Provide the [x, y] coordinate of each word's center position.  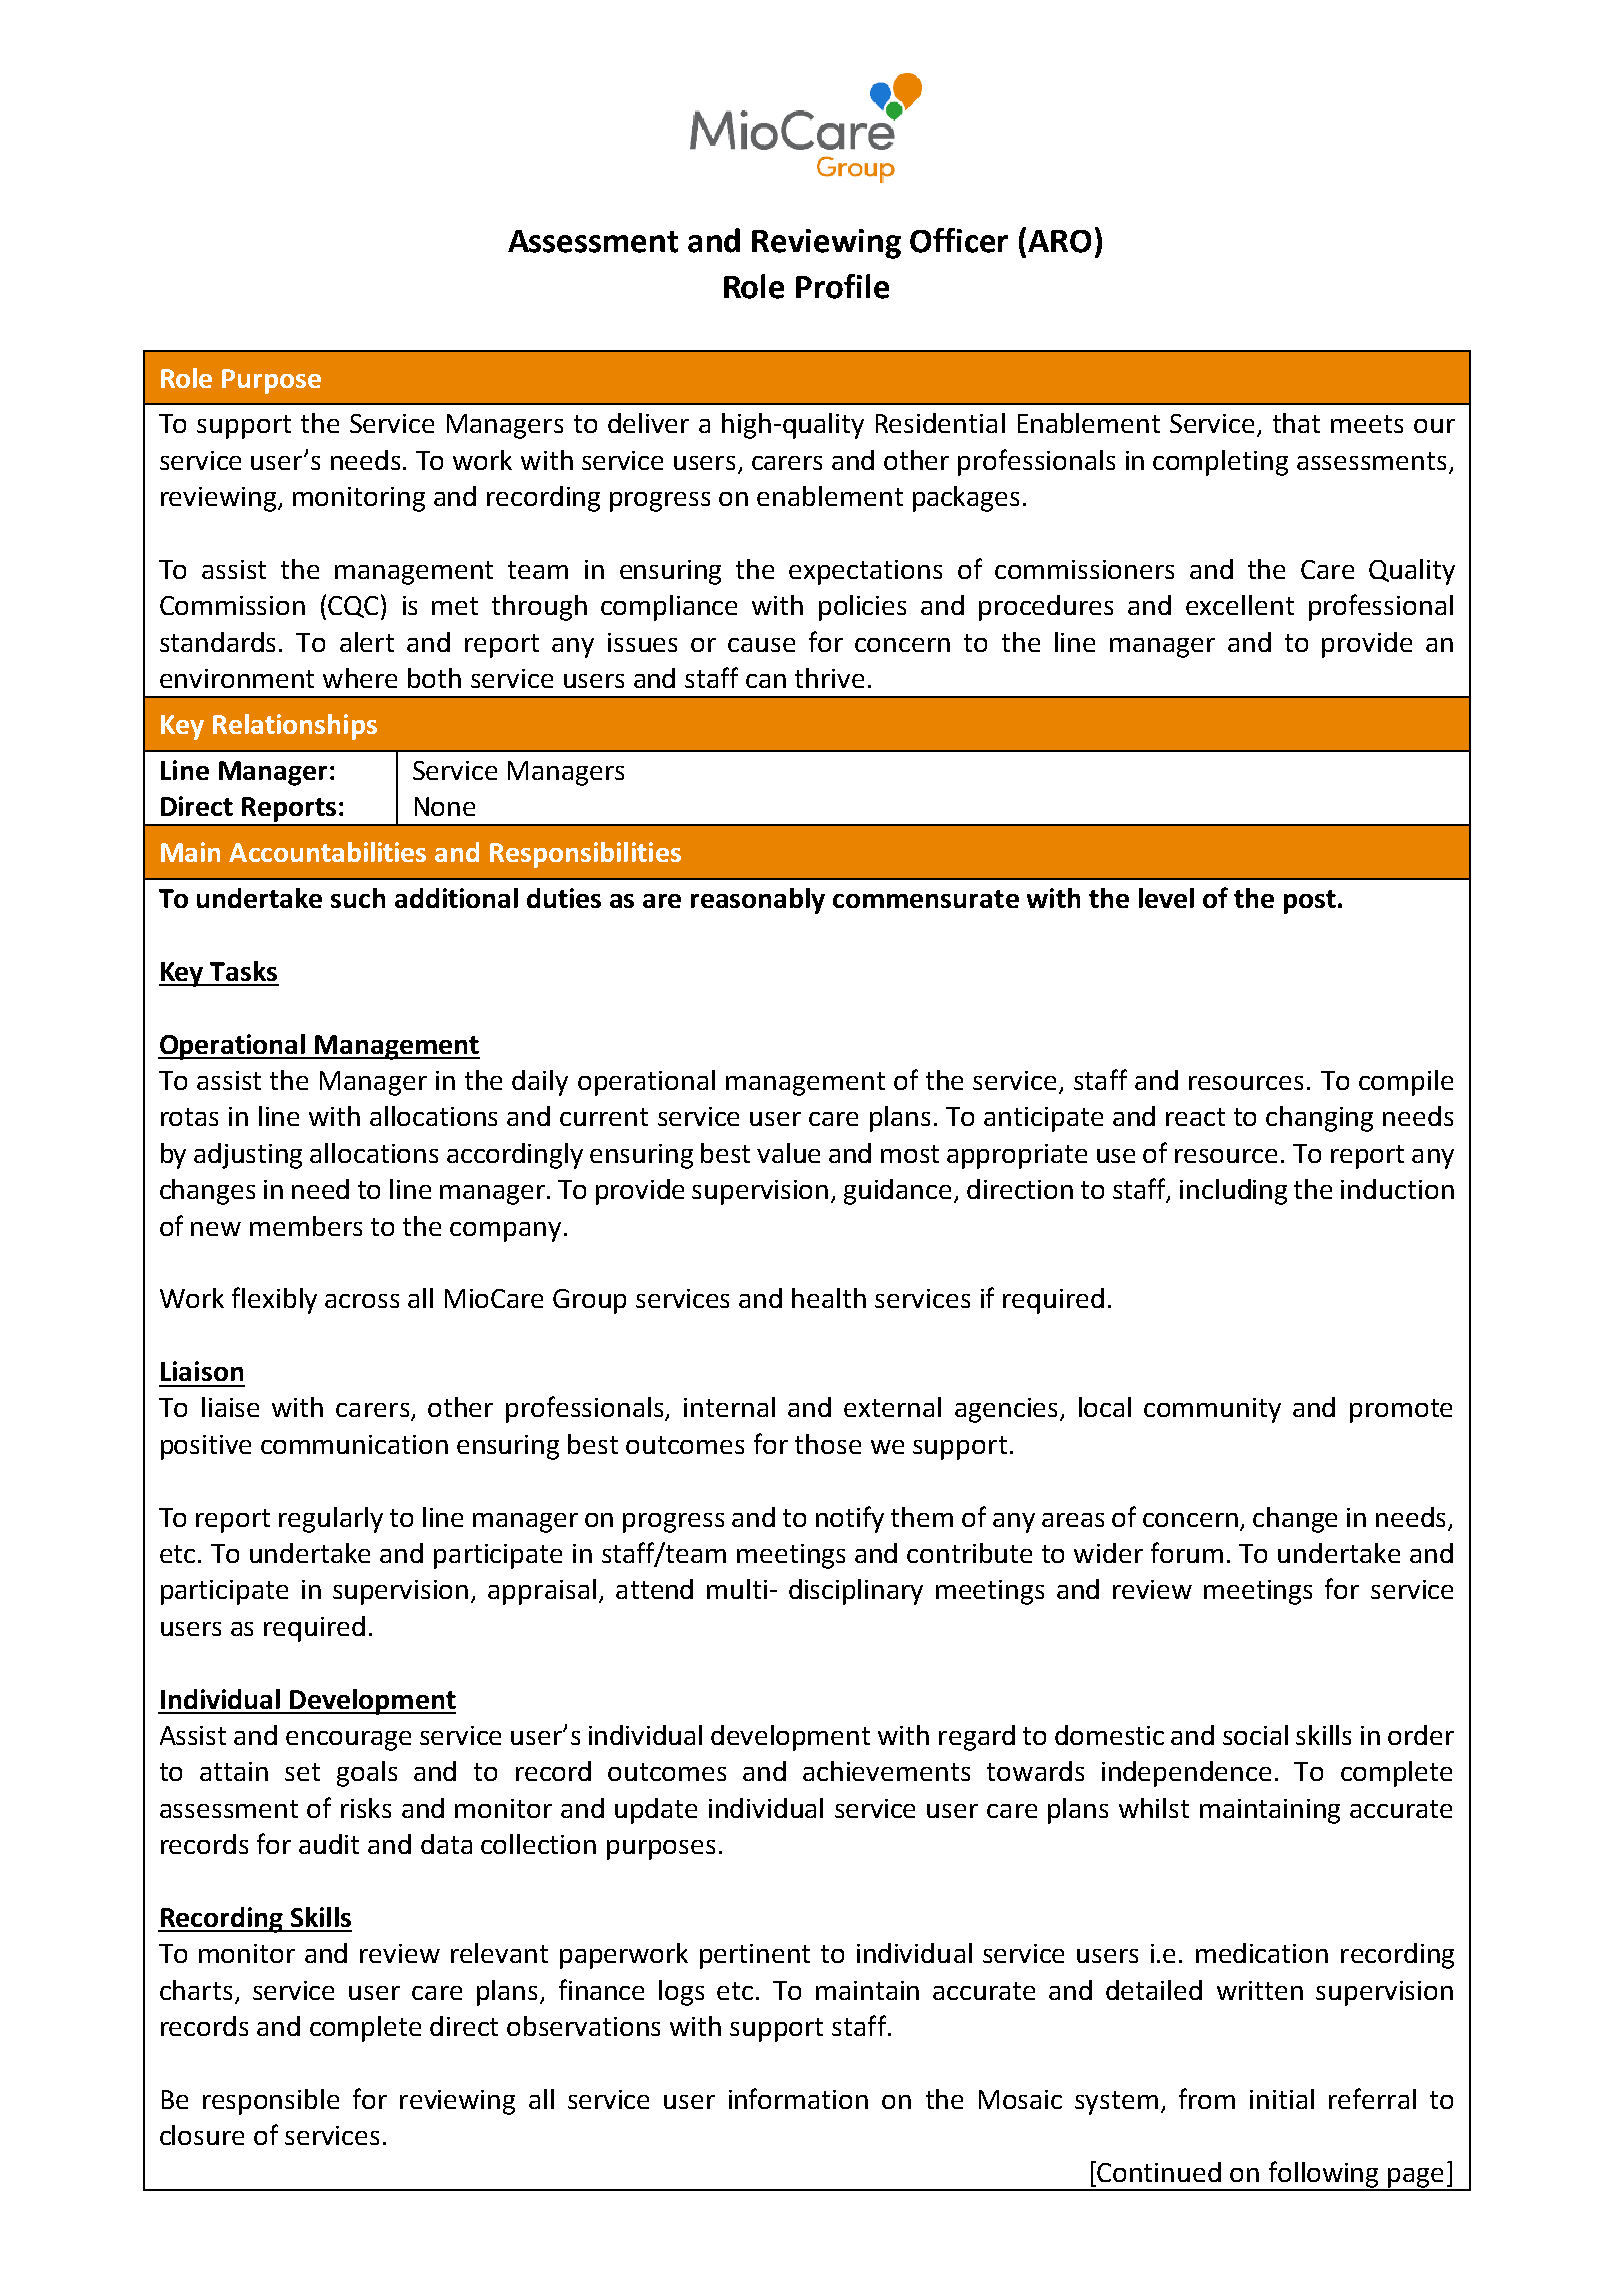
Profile [842, 286]
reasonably [758, 901]
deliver [648, 423]
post [1310, 902]
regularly [331, 1520]
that [1296, 423]
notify [850, 1519]
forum [1187, 1552]
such [358, 898]
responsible [271, 2102]
